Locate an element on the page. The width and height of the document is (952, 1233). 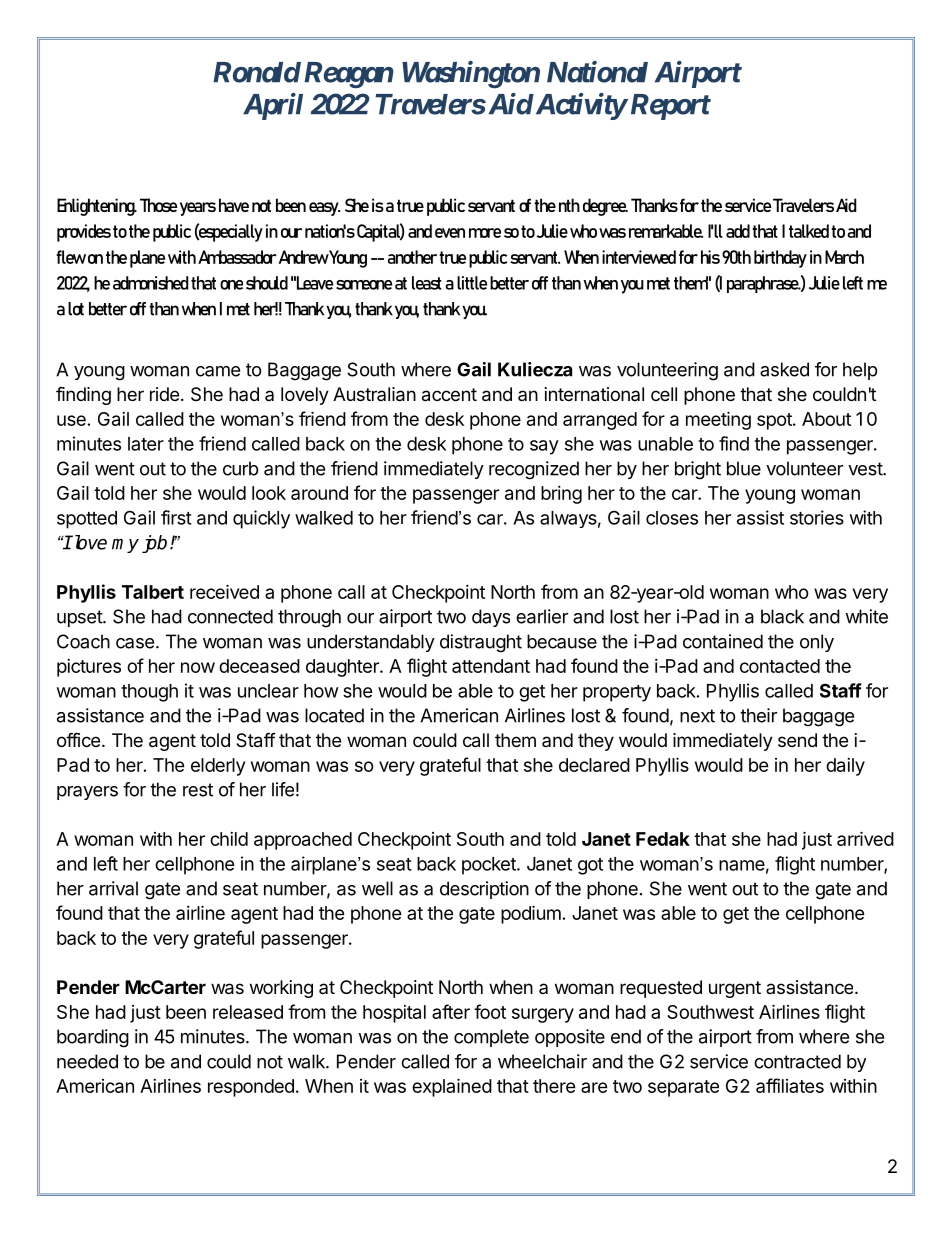
Report is located at coordinates (669, 107).
